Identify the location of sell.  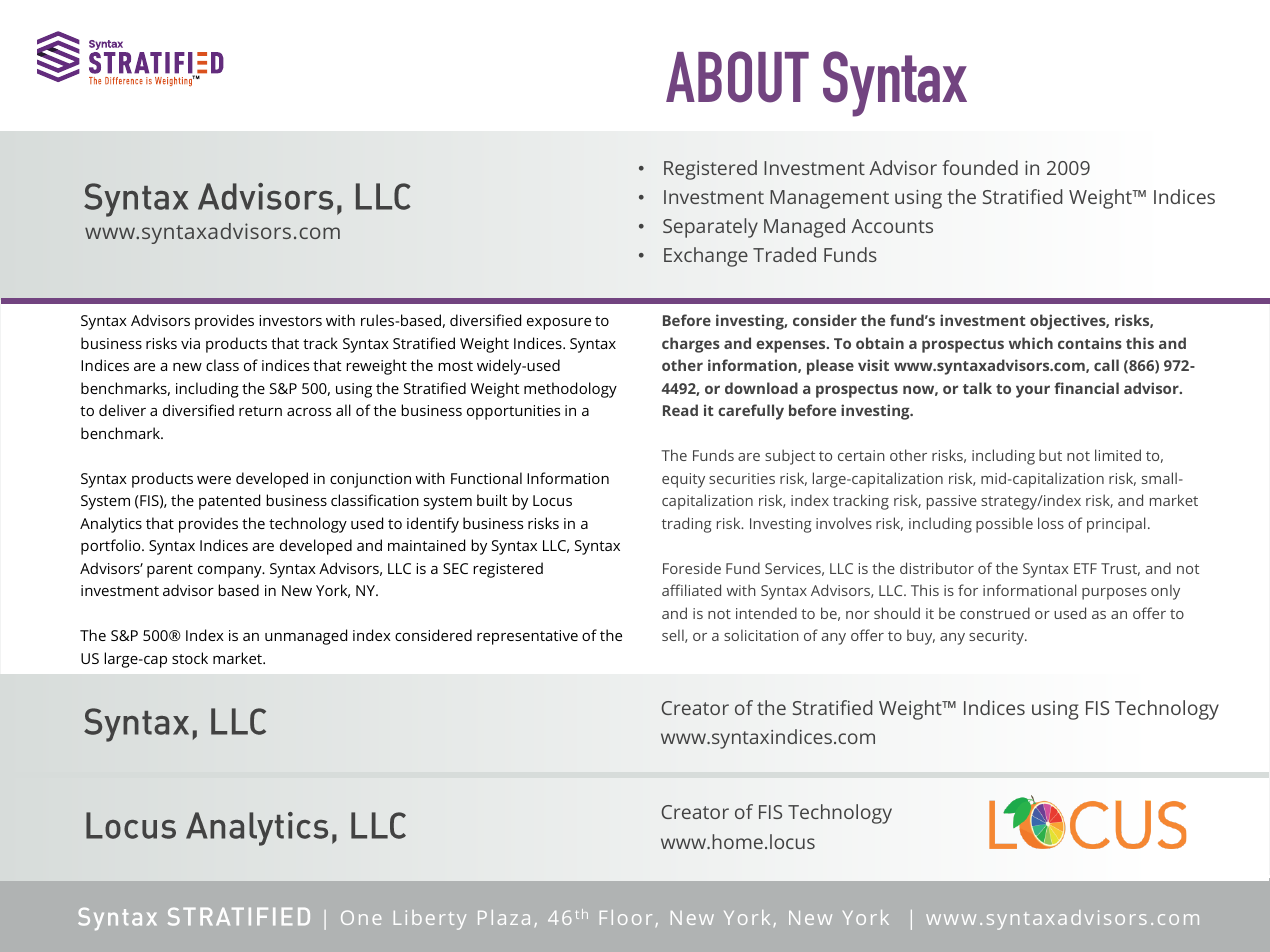
(674, 636).
